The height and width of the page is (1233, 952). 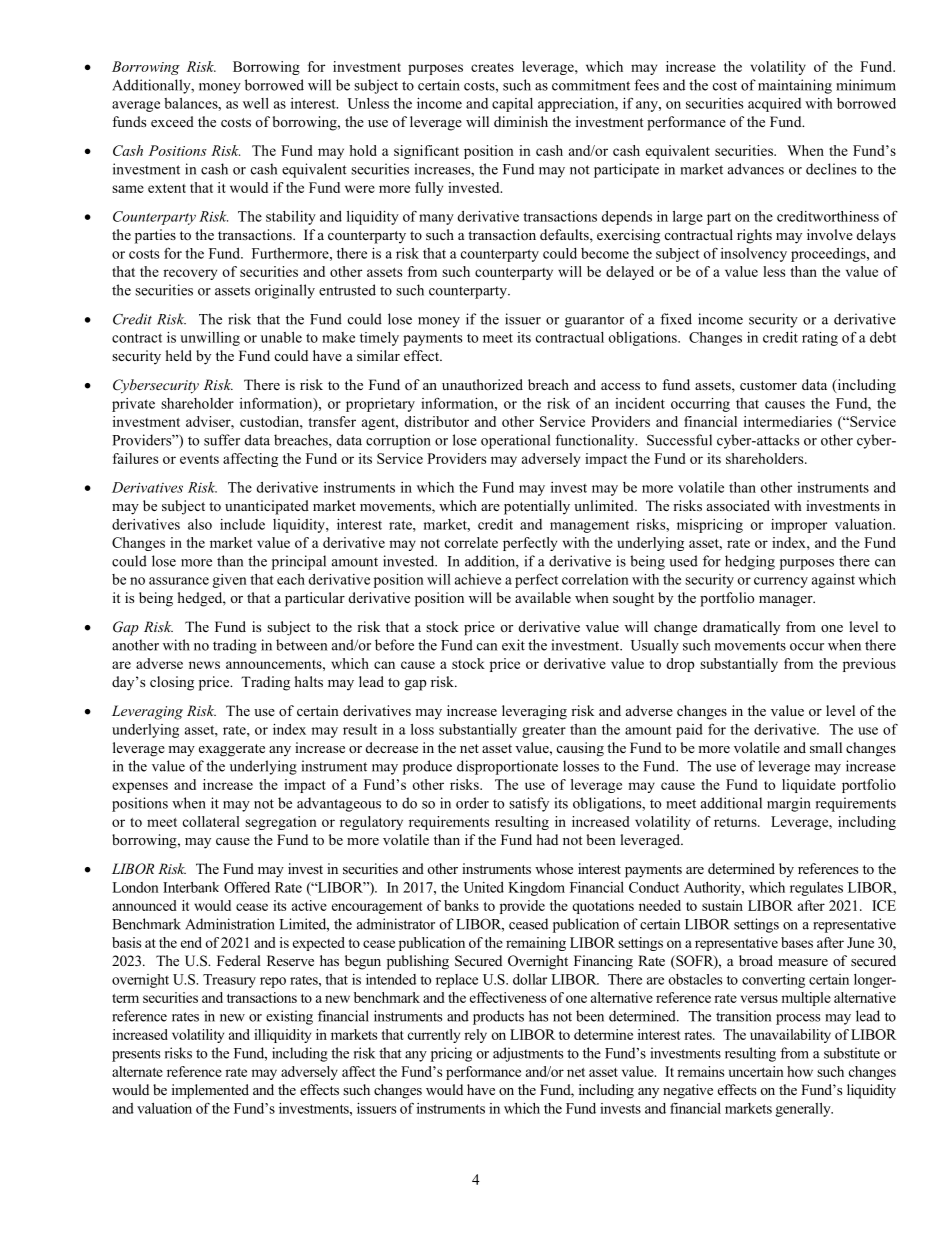 I want to click on well, so click(x=256, y=103).
